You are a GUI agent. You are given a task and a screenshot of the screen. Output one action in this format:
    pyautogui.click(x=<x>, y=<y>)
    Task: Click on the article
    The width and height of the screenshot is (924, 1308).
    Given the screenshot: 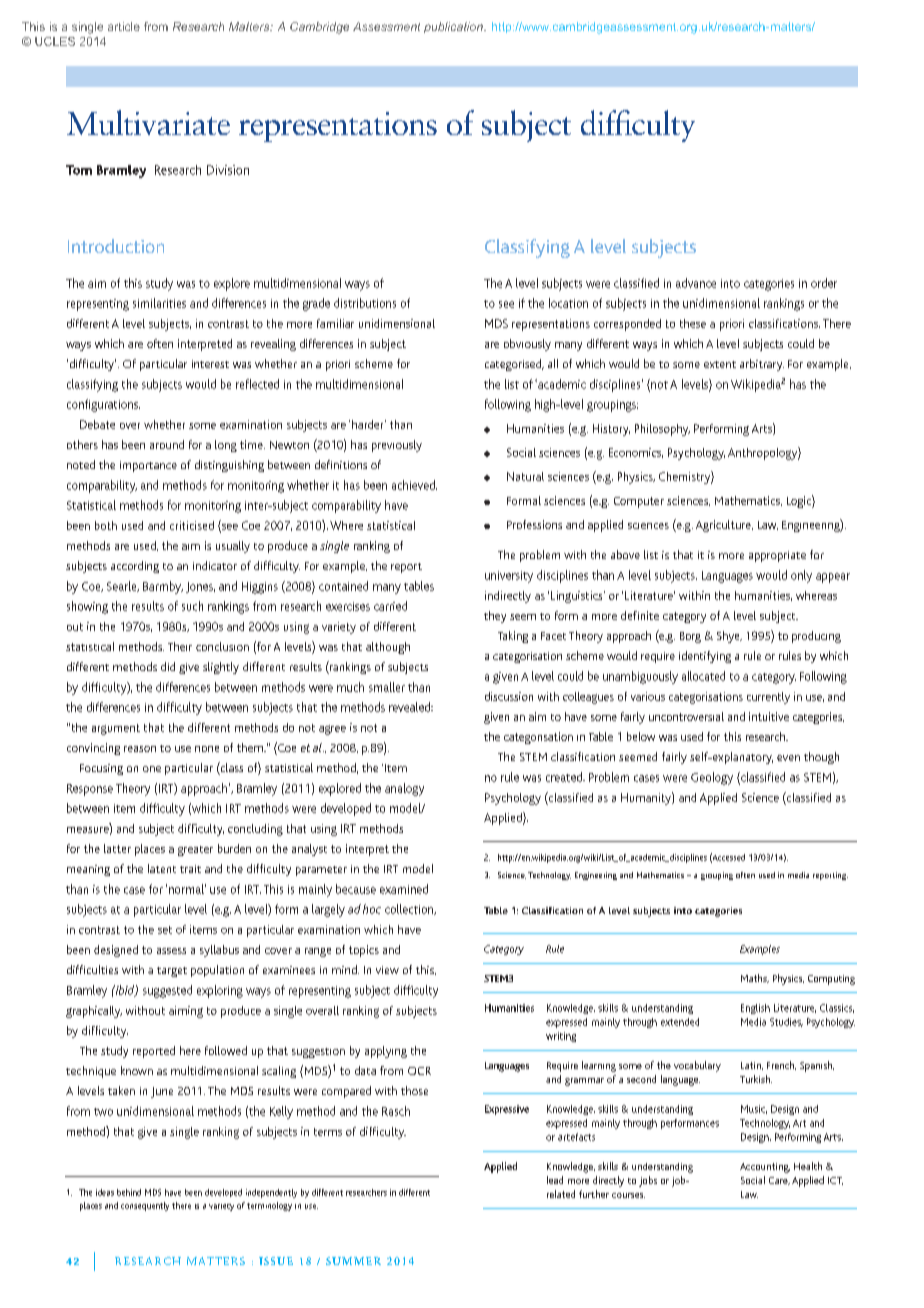 What is the action you would take?
    pyautogui.click(x=124, y=26)
